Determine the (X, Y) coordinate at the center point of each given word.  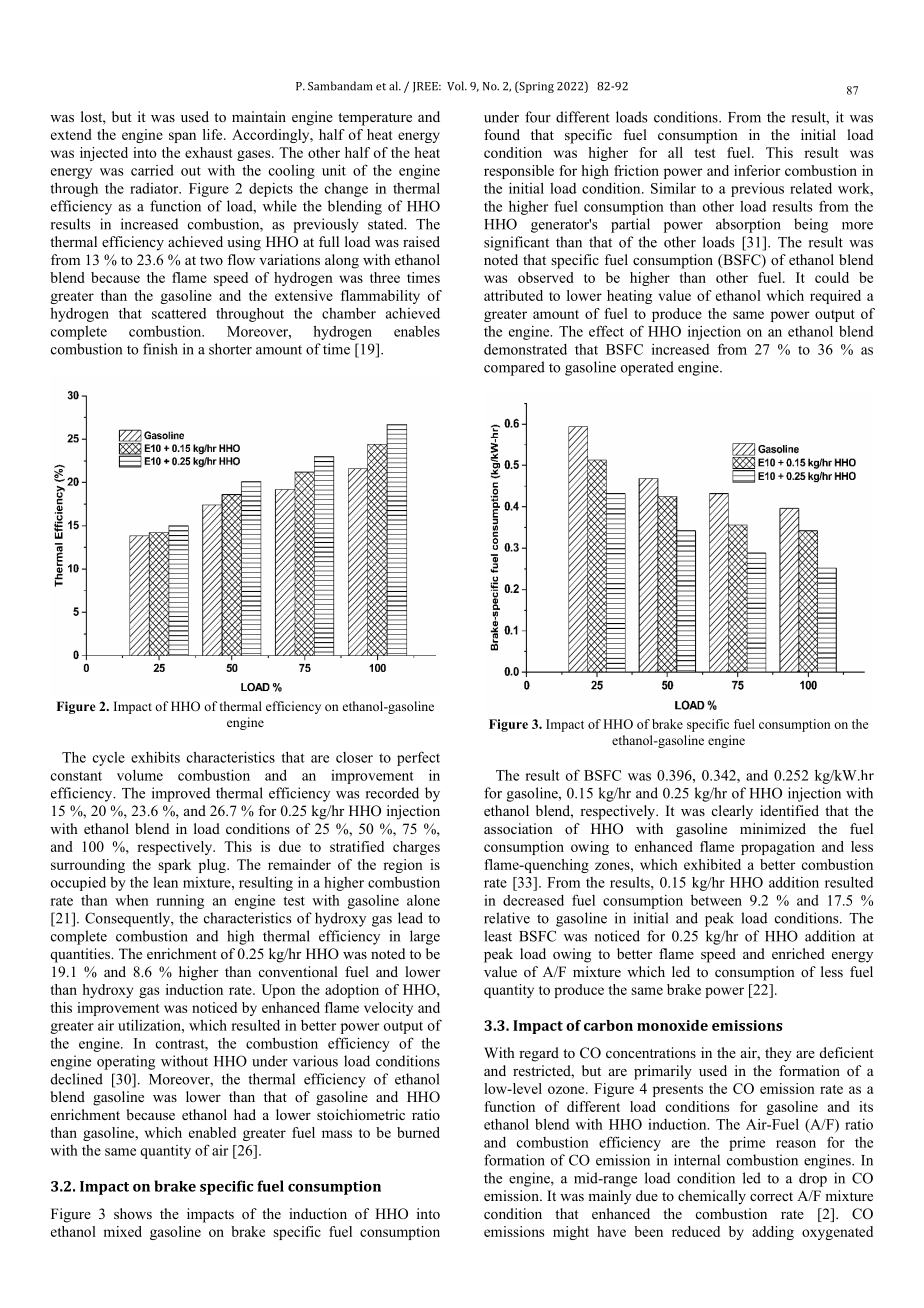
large (425, 937)
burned (418, 1132)
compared (514, 368)
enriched (798, 953)
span (182, 137)
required (835, 297)
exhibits (155, 757)
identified (789, 810)
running (180, 902)
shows (133, 1213)
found (502, 134)
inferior (757, 170)
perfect (418, 758)
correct (771, 1196)
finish (160, 349)
